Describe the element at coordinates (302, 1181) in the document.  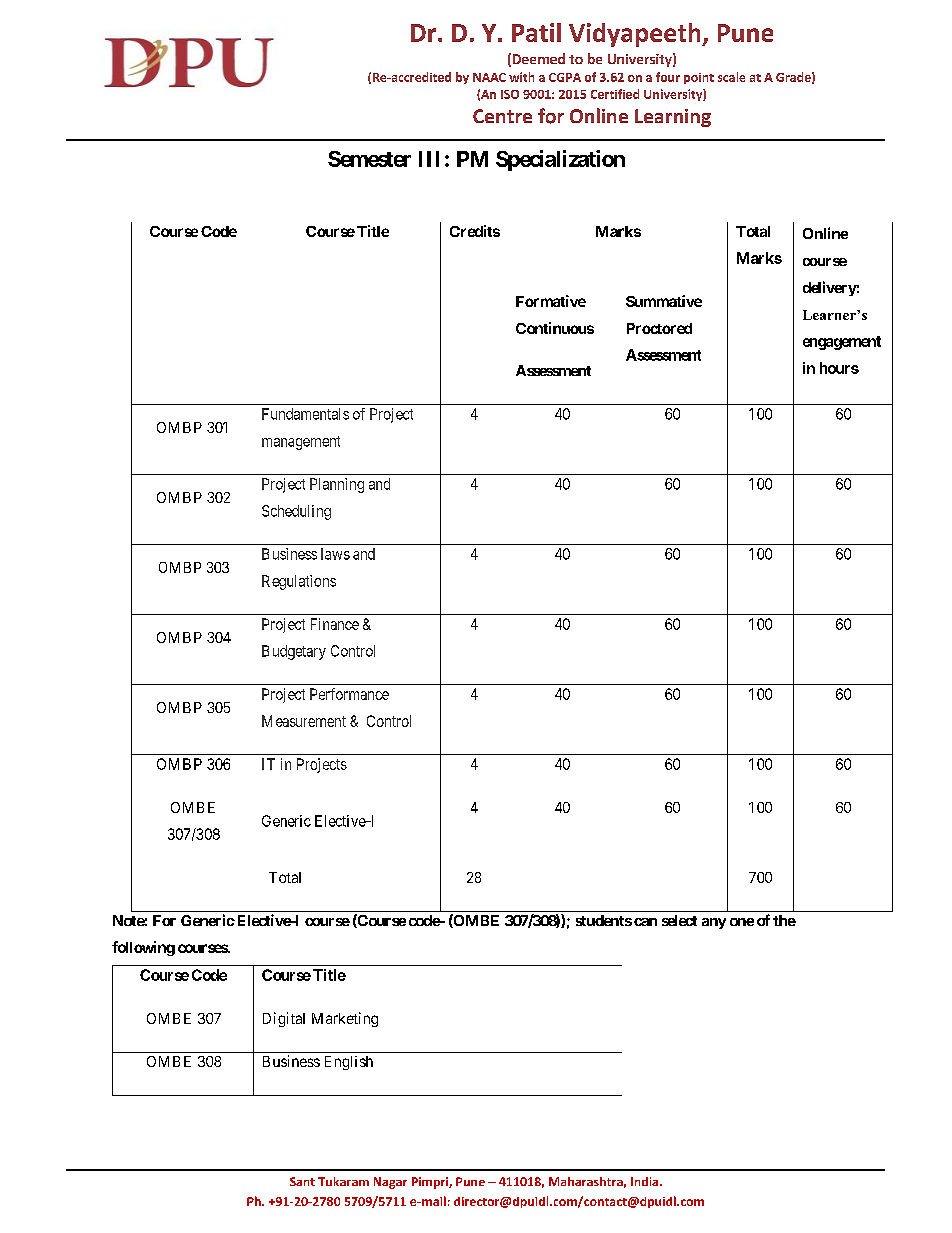
I see `Sant` at that location.
